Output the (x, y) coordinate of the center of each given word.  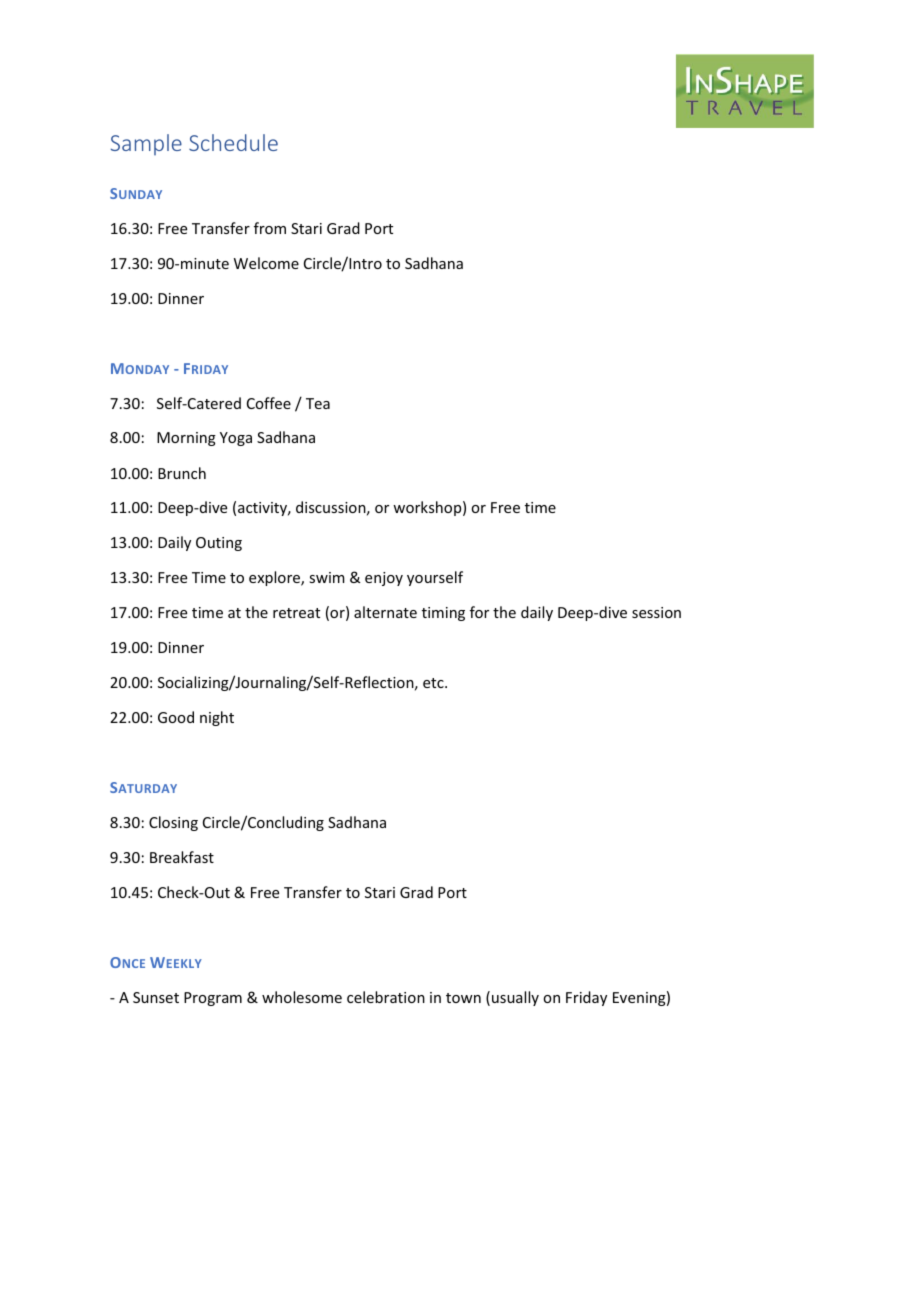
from (270, 228)
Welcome (266, 263)
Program (213, 999)
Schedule (233, 142)
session (656, 612)
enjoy (384, 579)
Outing (219, 544)
